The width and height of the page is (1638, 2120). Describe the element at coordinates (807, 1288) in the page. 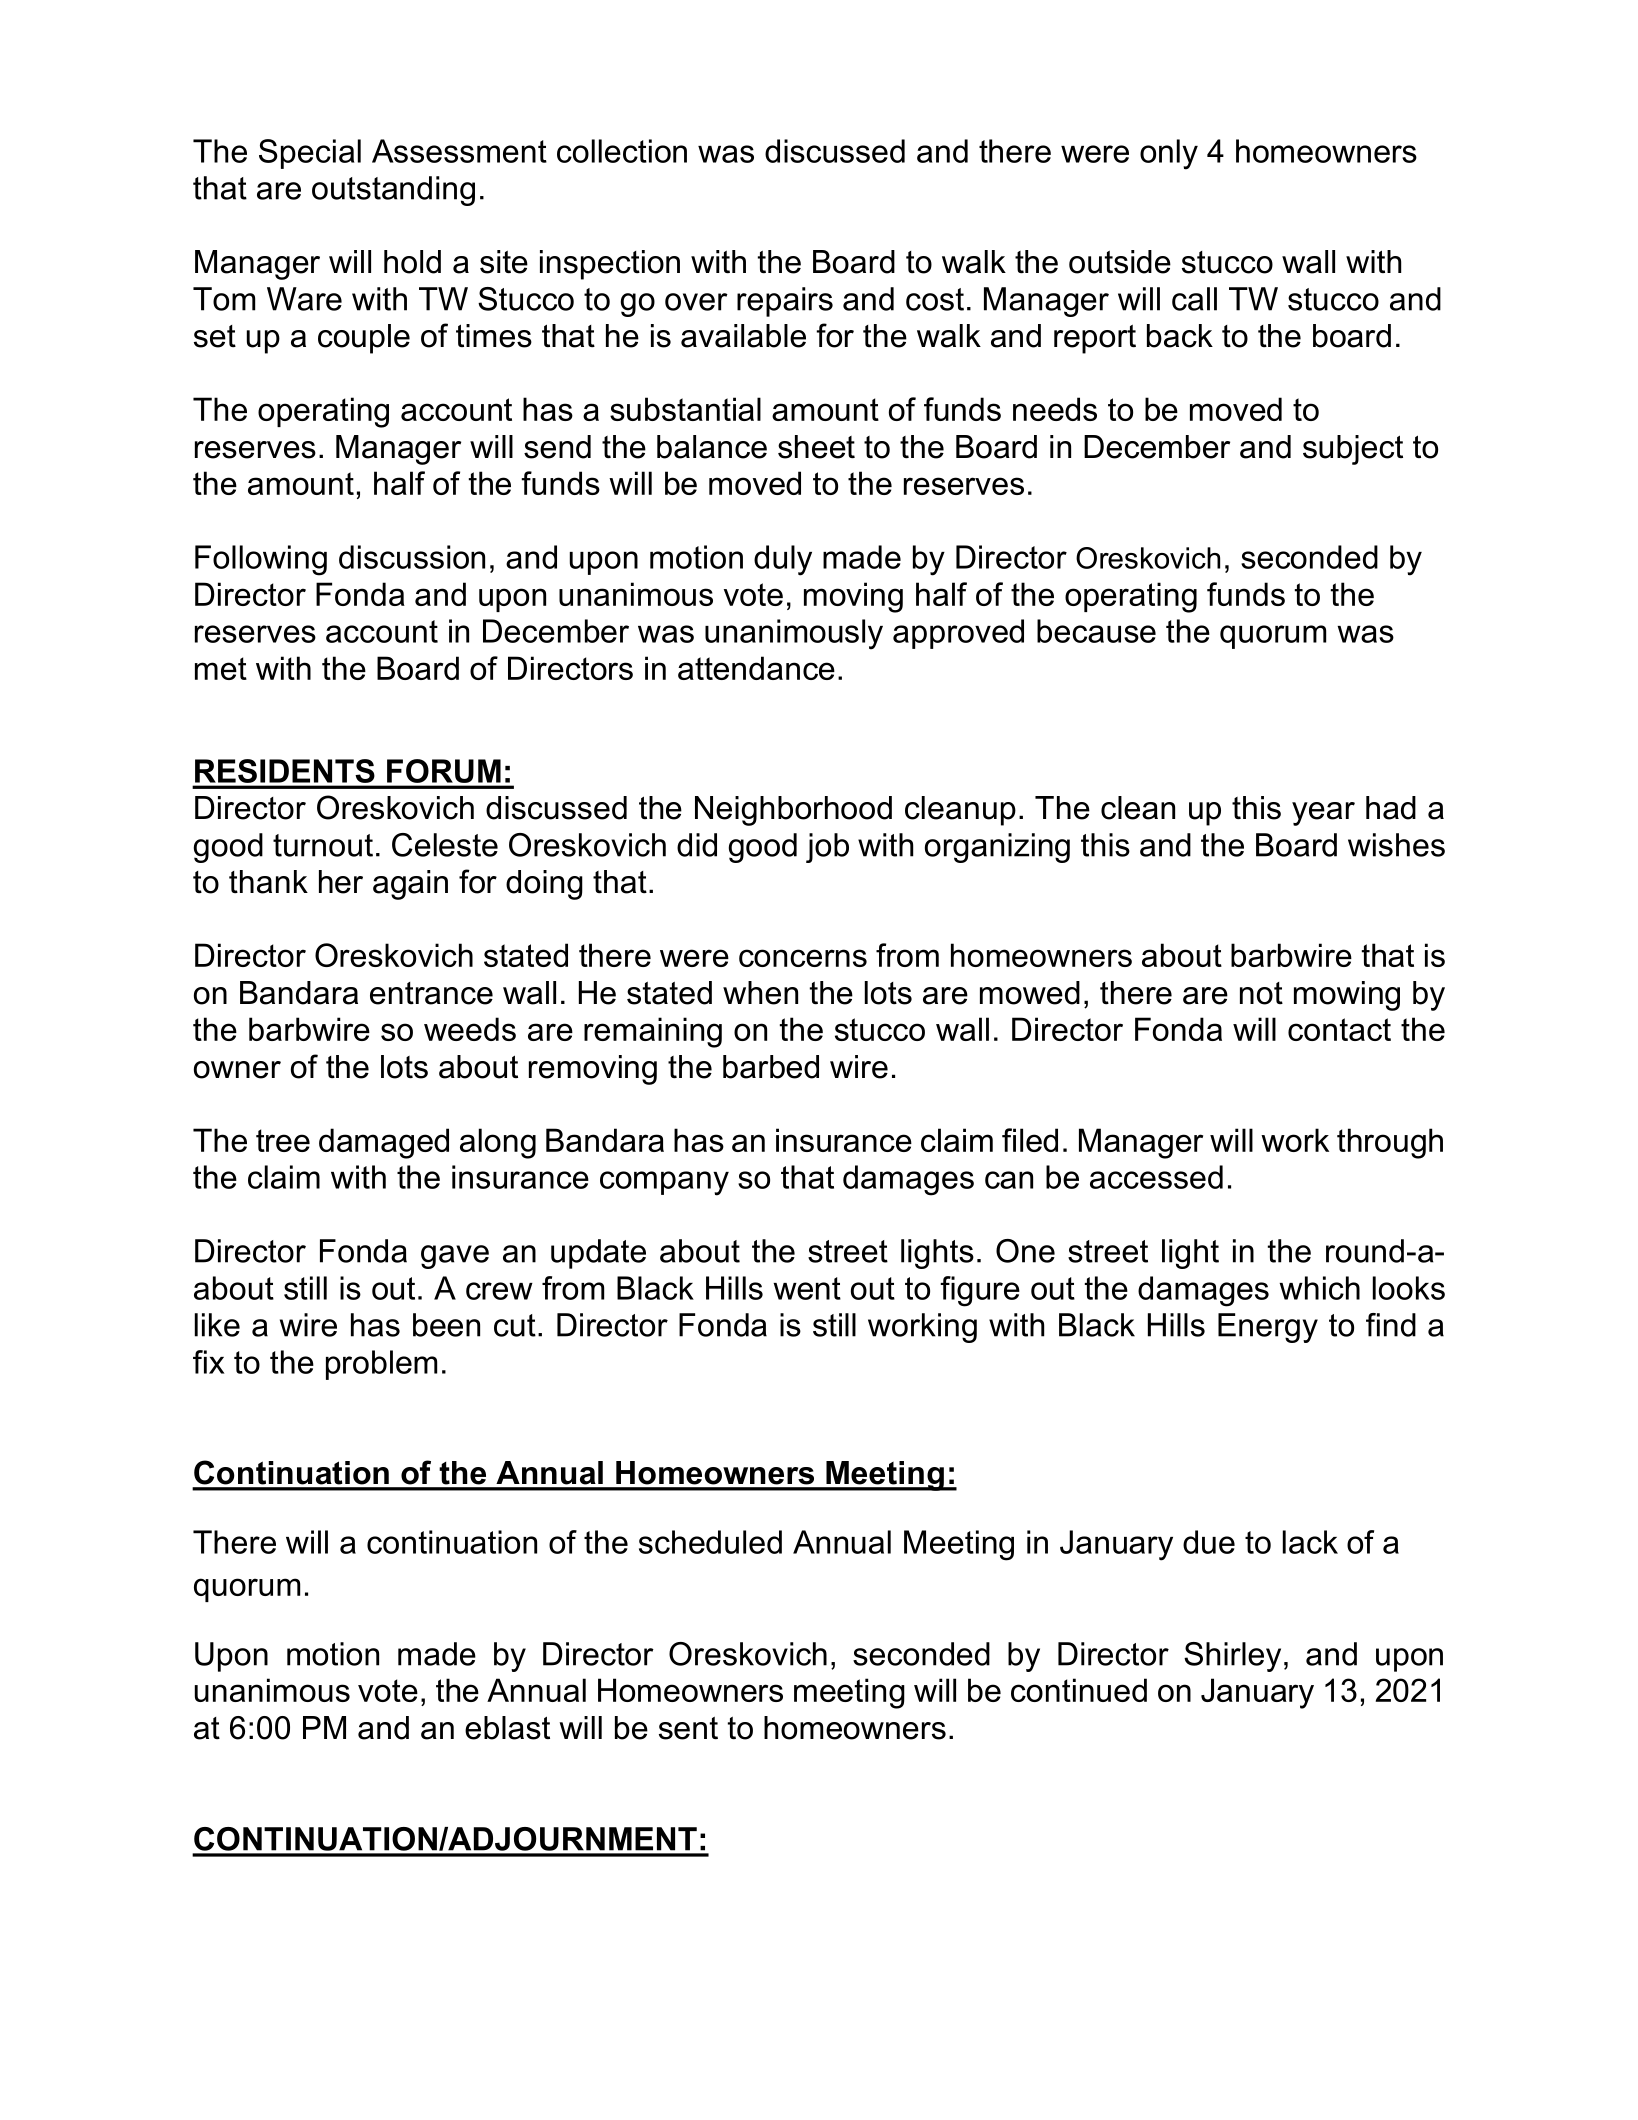

I see `went` at that location.
